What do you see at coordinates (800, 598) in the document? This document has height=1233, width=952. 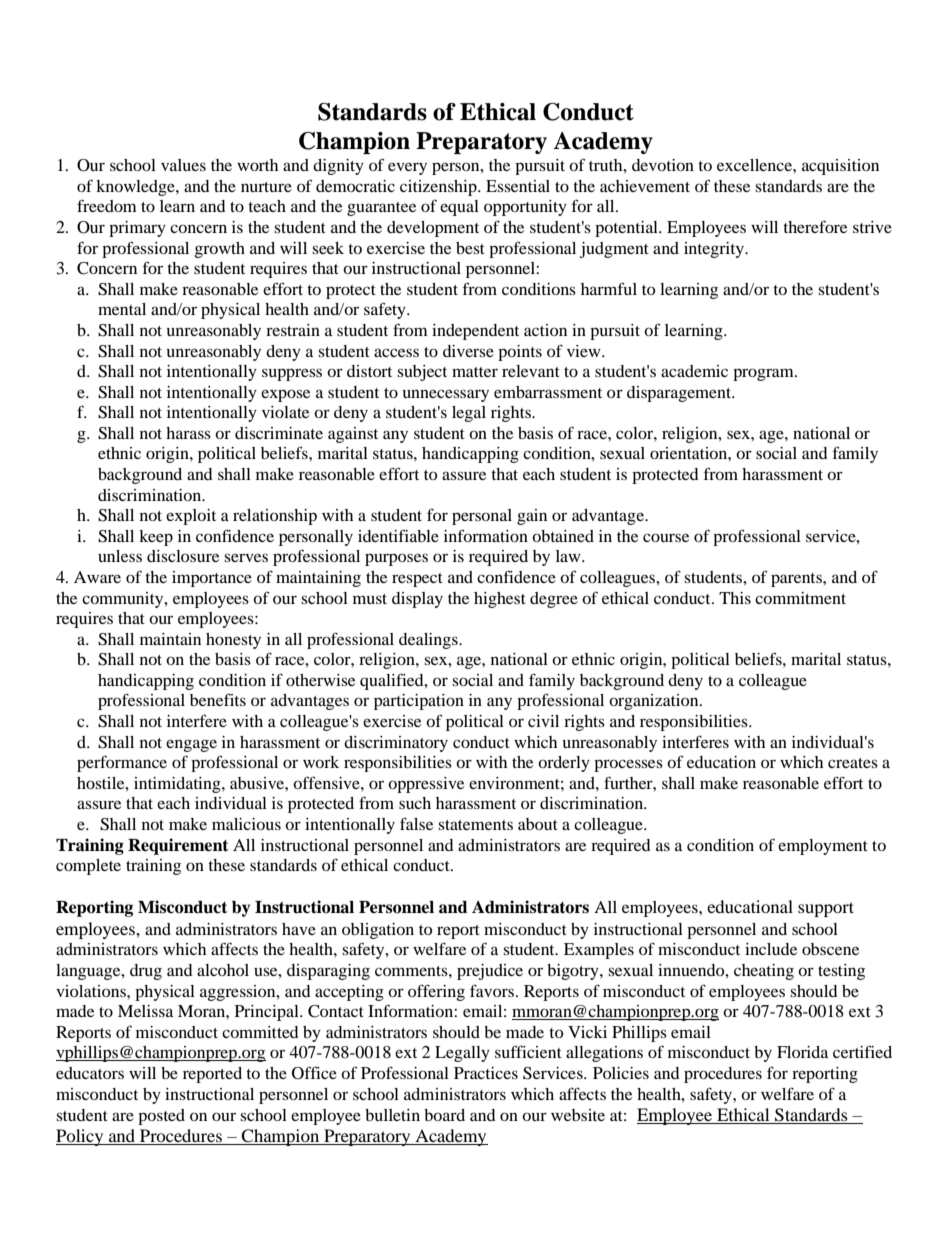 I see `commitment` at bounding box center [800, 598].
